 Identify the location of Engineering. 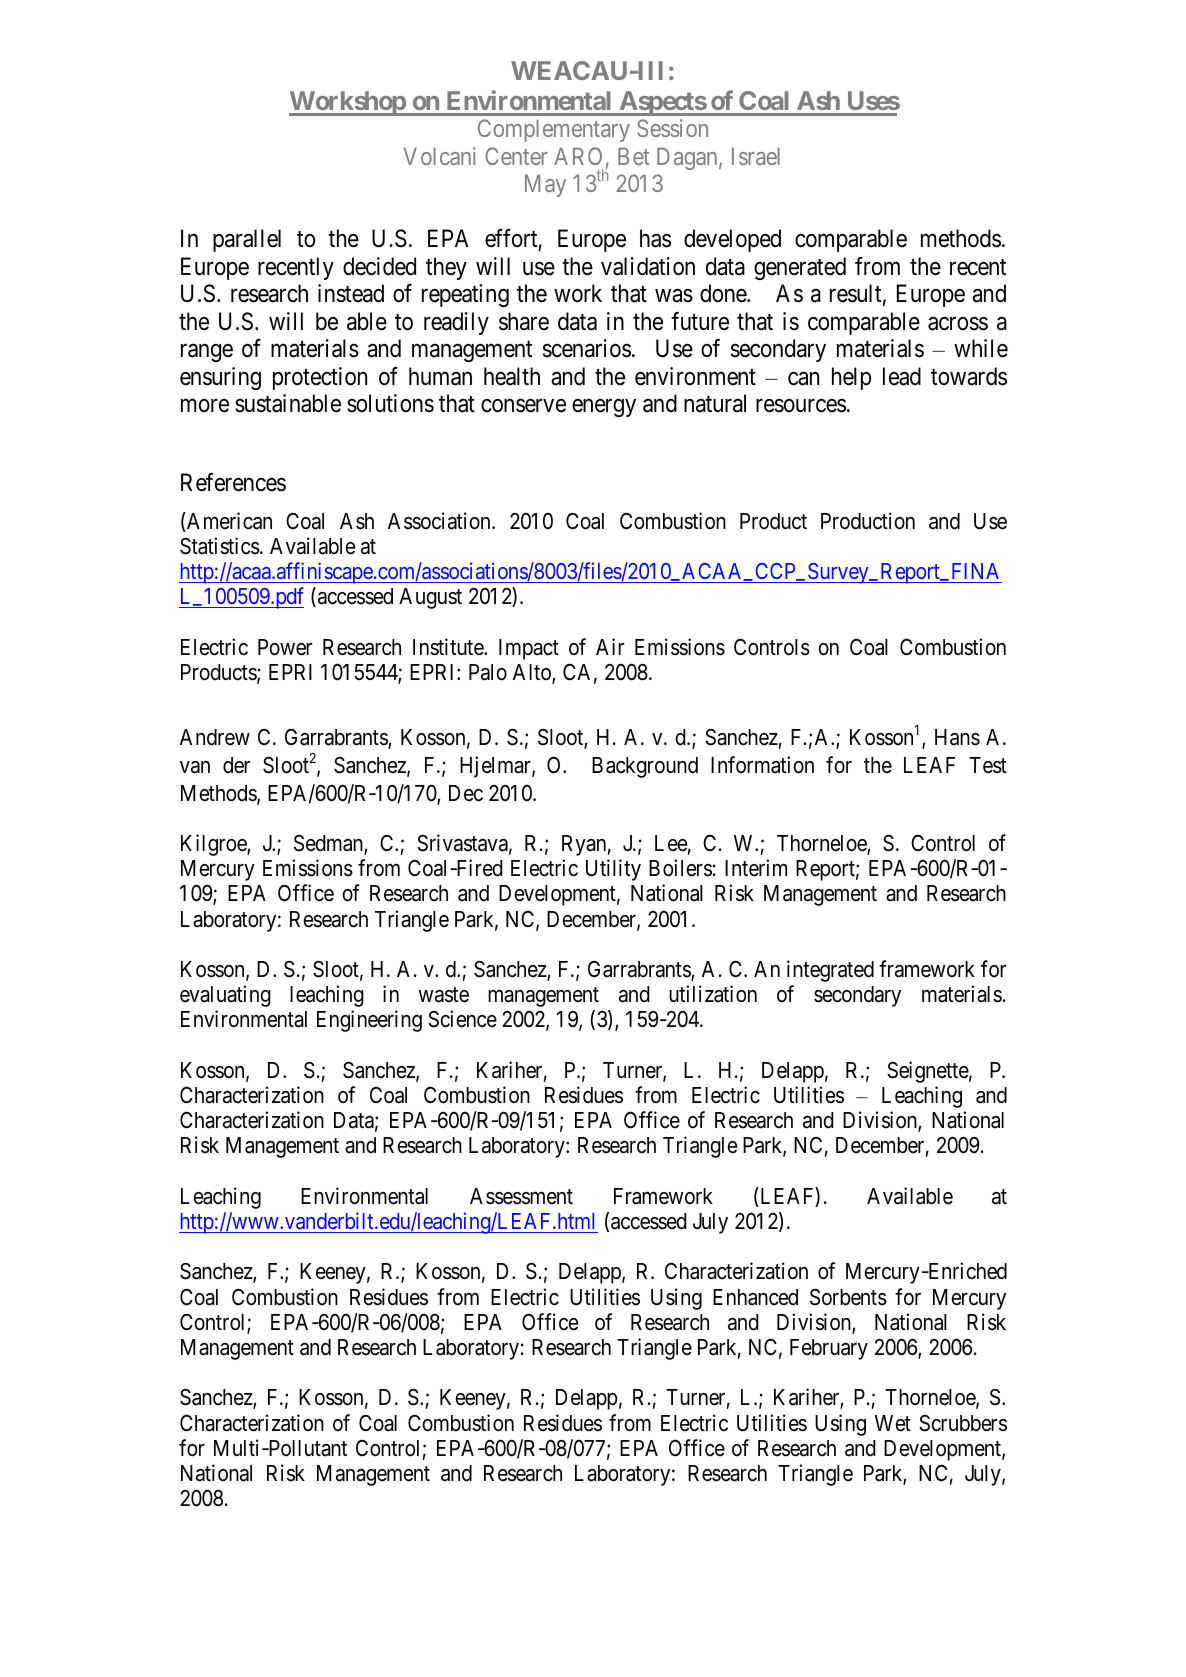
(369, 1021).
